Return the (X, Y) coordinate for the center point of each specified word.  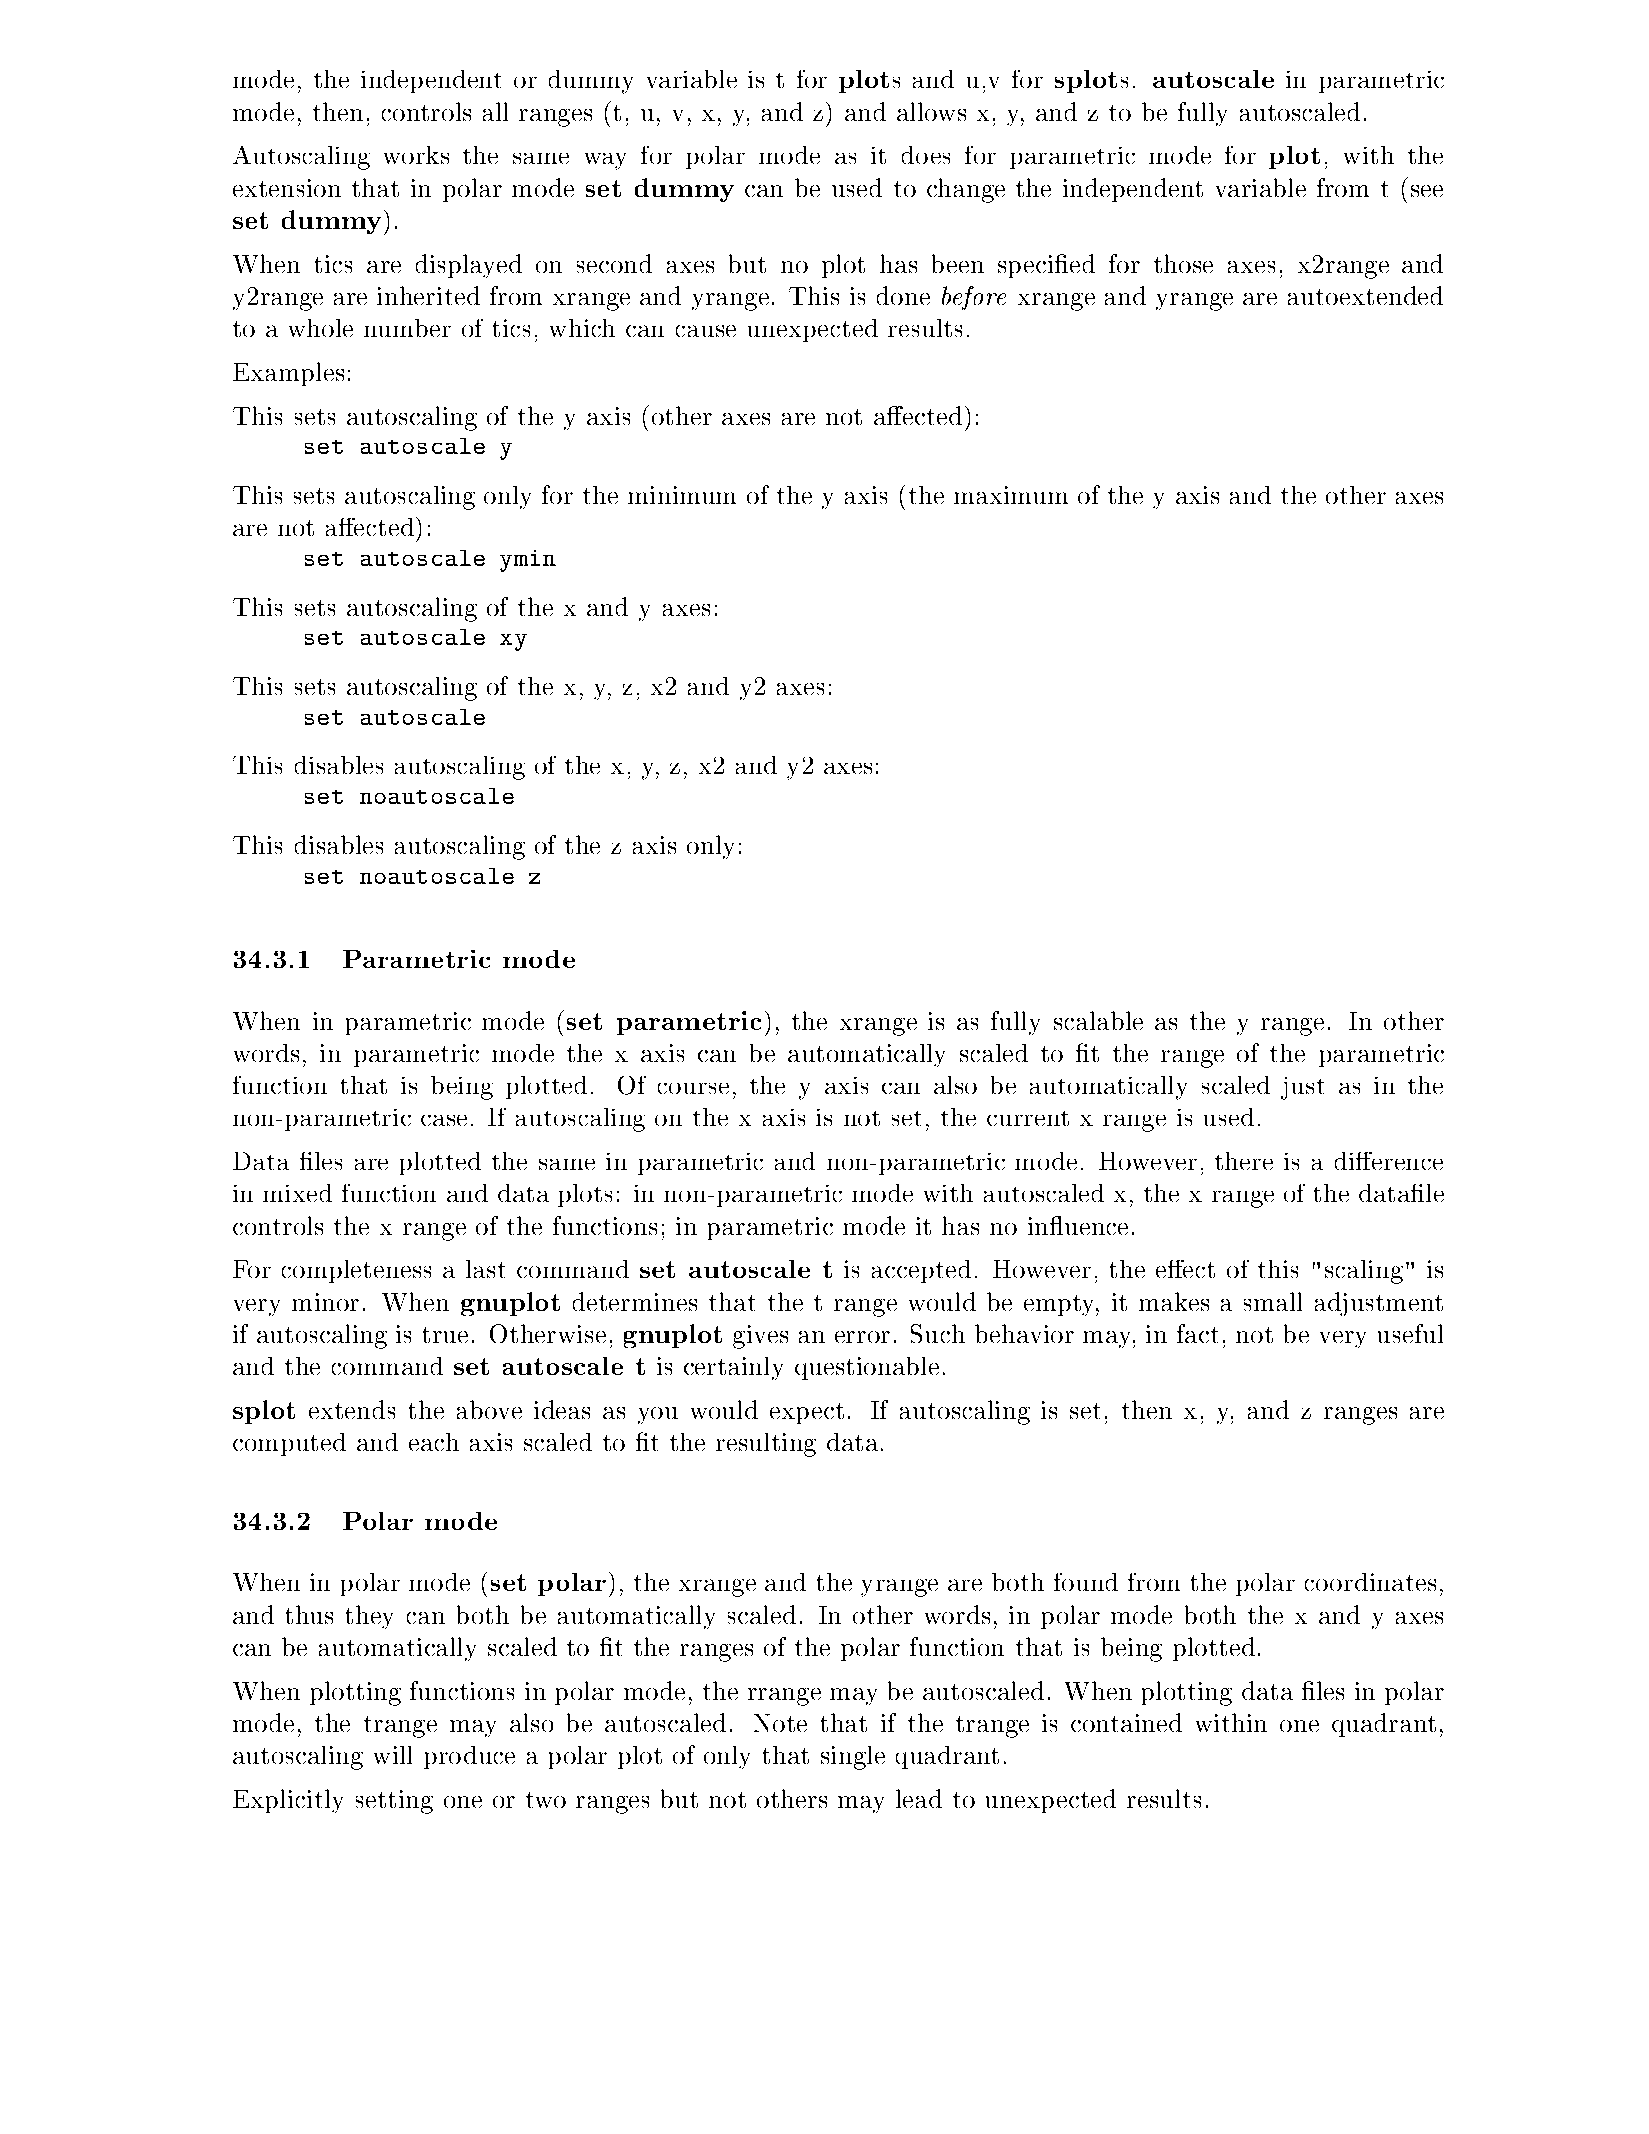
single (853, 1758)
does (926, 155)
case (444, 1120)
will (393, 1755)
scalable (1098, 1020)
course (693, 1088)
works (416, 155)
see (1427, 191)
